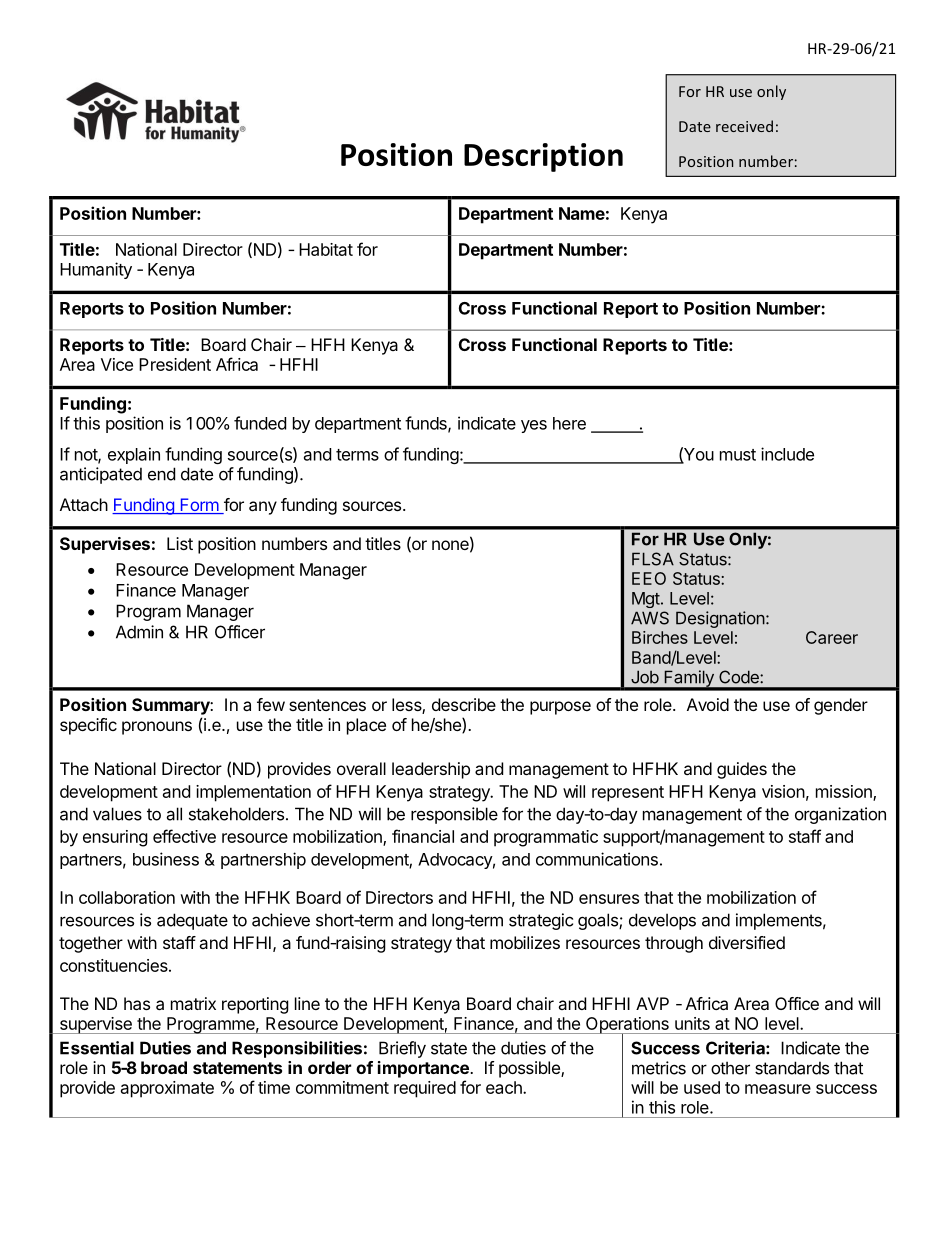 This screenshot has height=1233, width=952. What do you see at coordinates (738, 455) in the screenshot?
I see `must` at bounding box center [738, 455].
